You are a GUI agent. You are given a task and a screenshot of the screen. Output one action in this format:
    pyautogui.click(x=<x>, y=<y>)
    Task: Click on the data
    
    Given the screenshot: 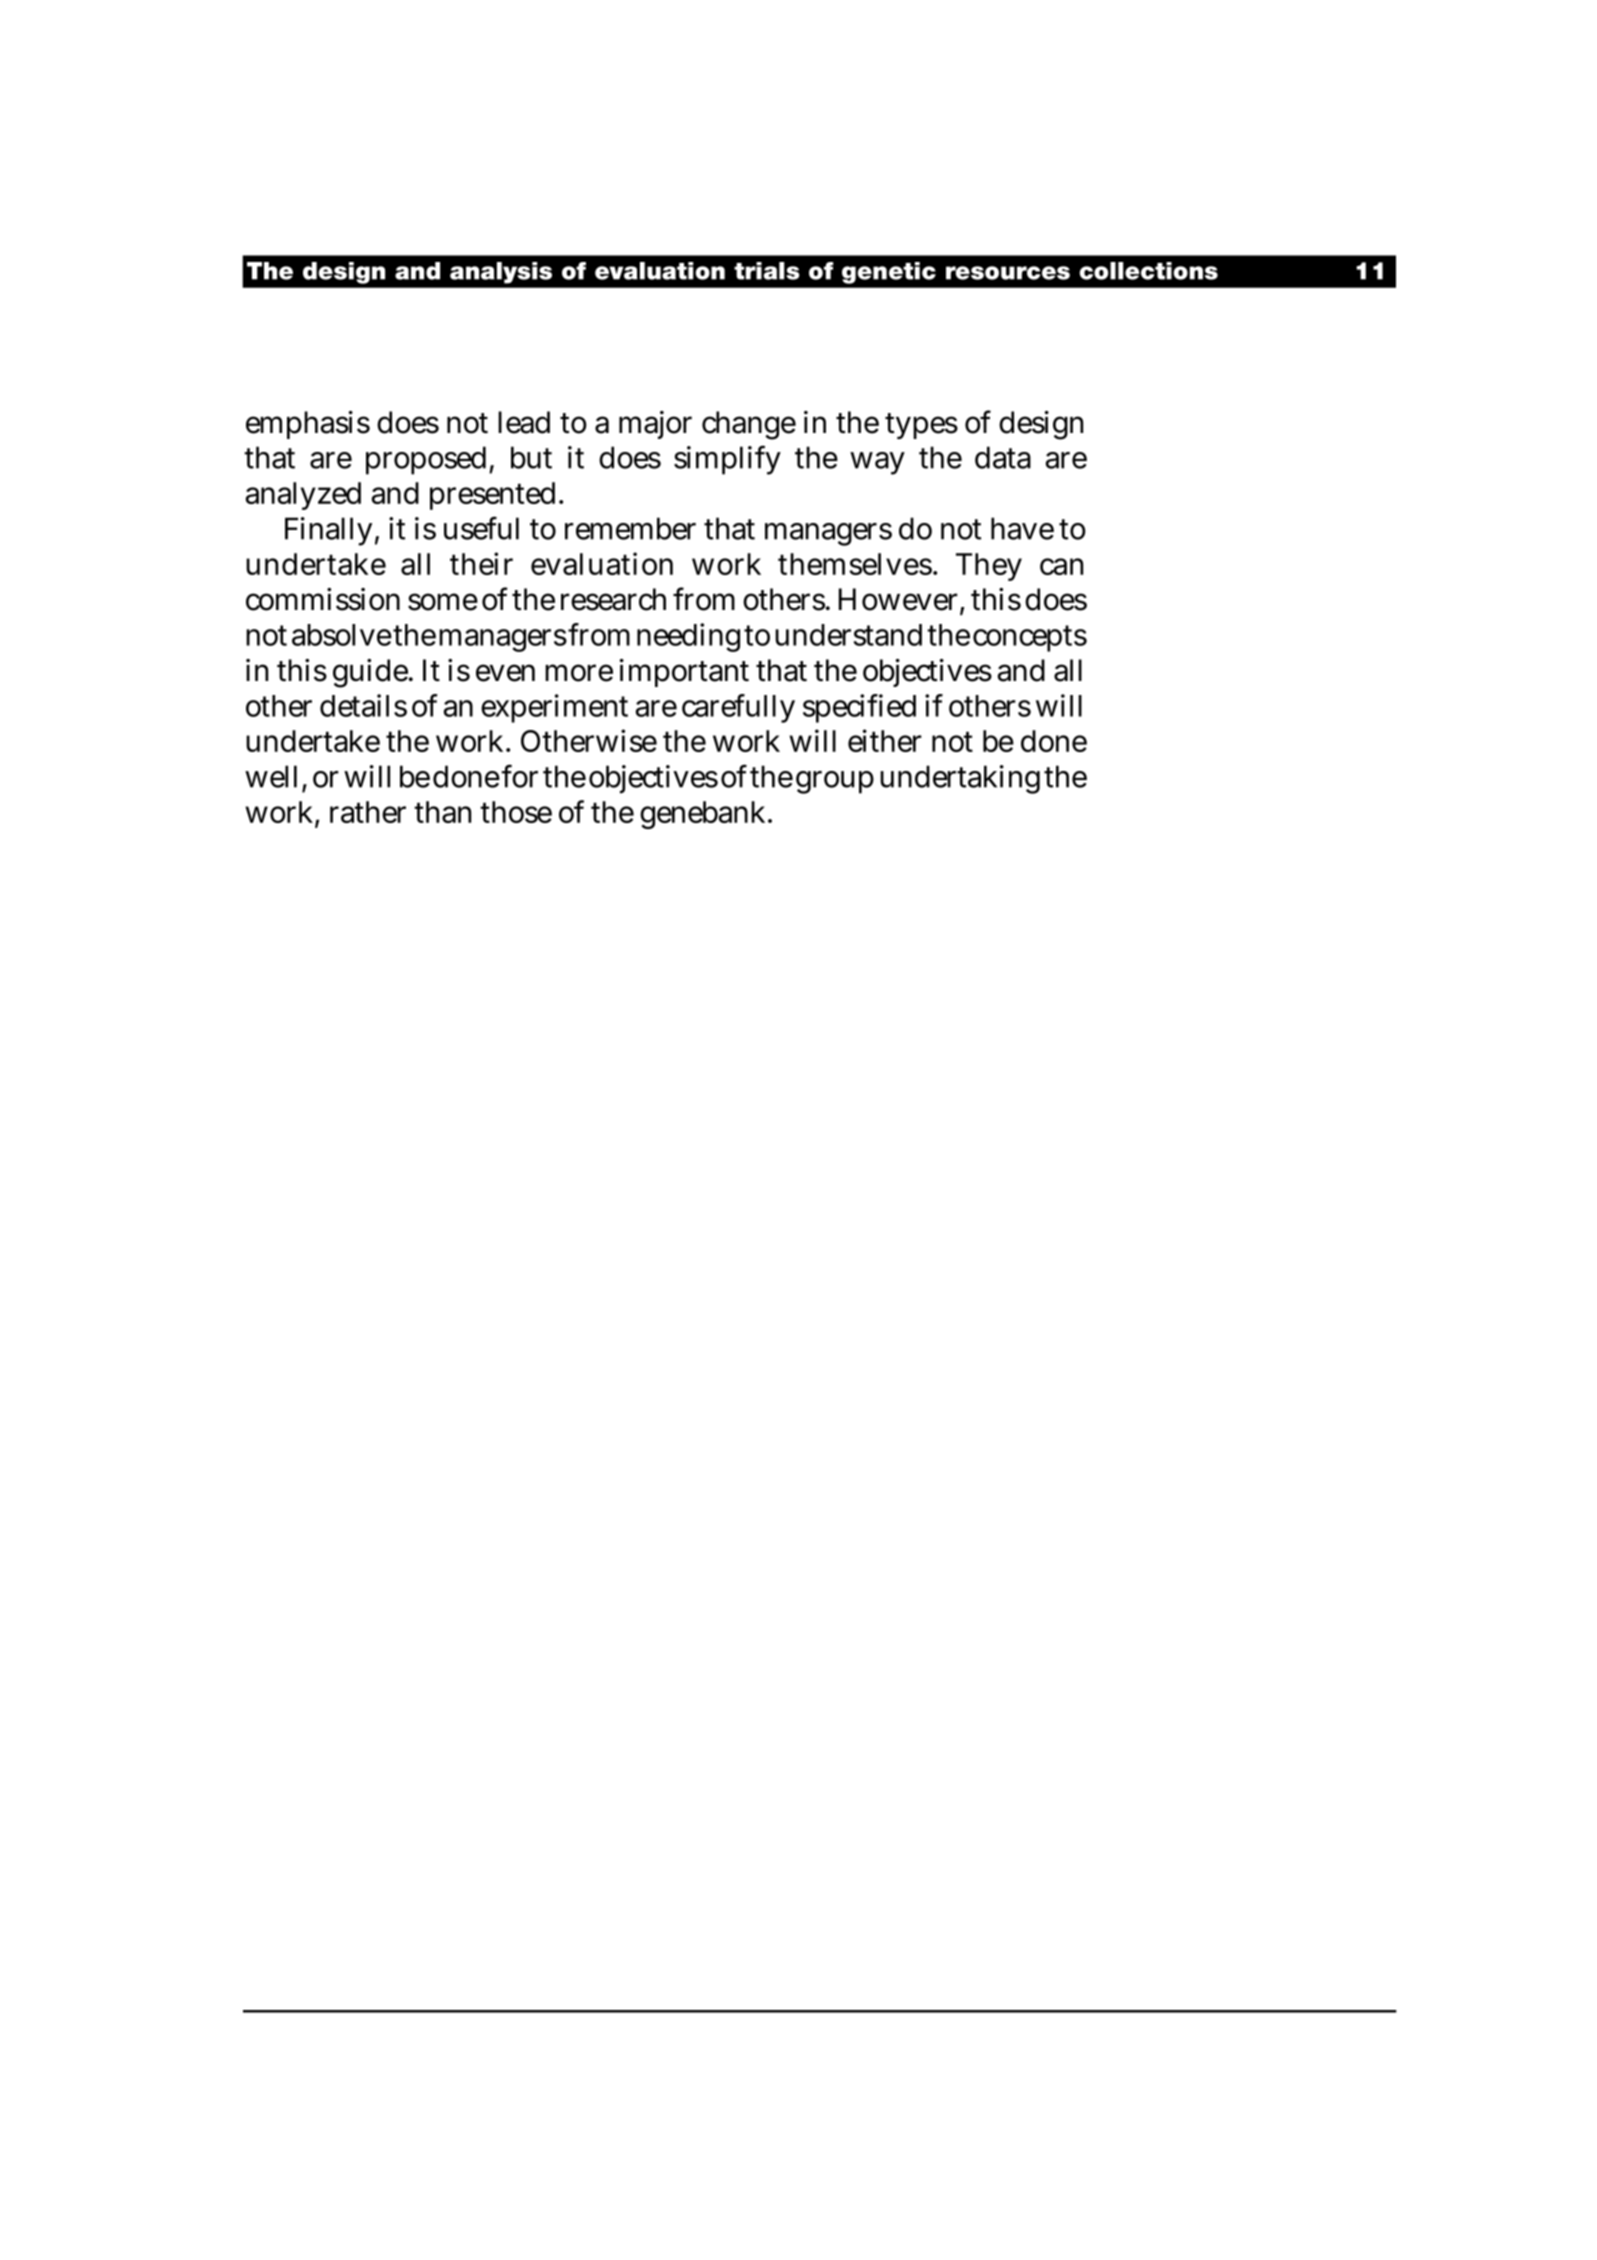 What is the action you would take?
    pyautogui.click(x=1003, y=457)
